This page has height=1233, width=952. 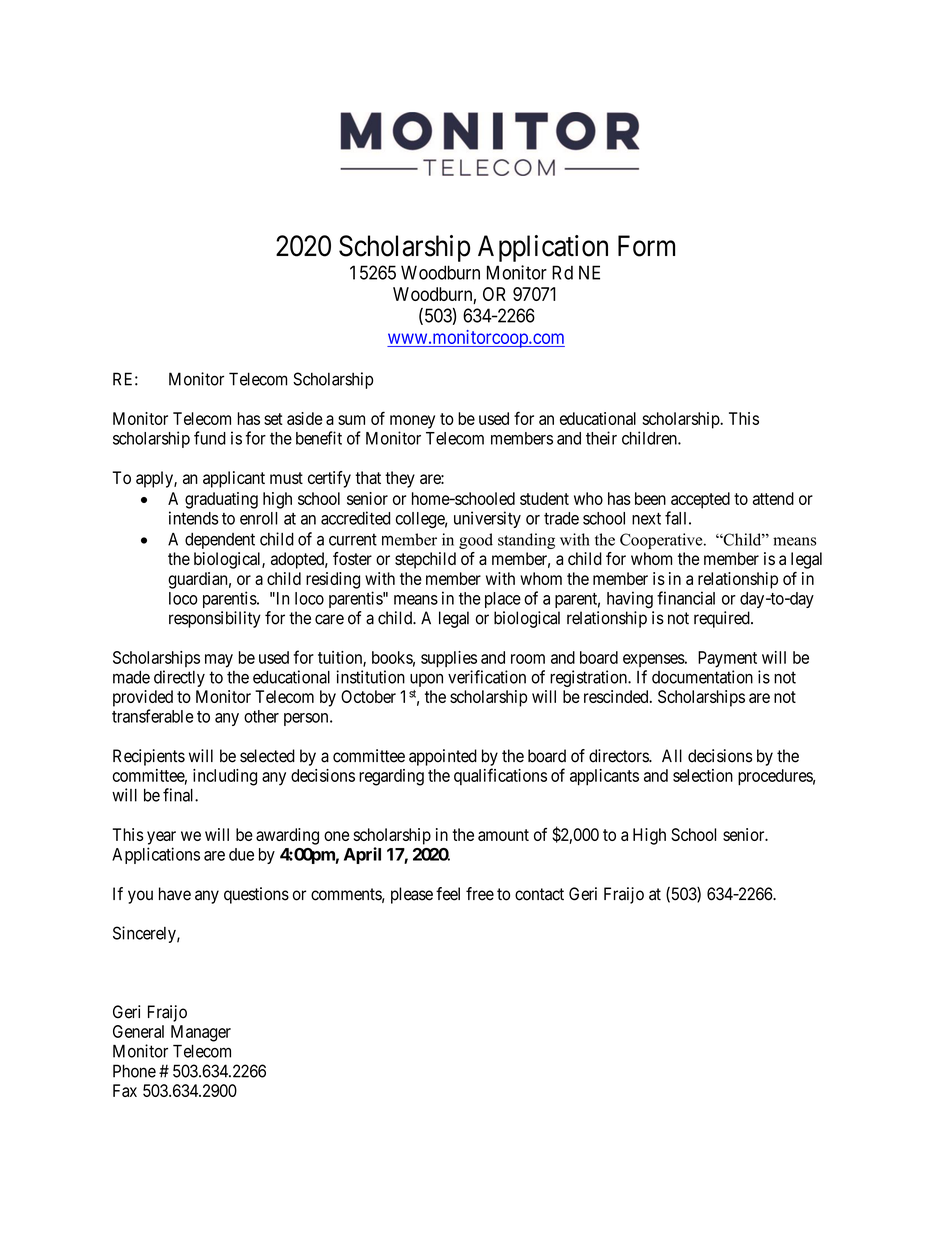 What do you see at coordinates (700, 500) in the page?
I see `accepted` at bounding box center [700, 500].
